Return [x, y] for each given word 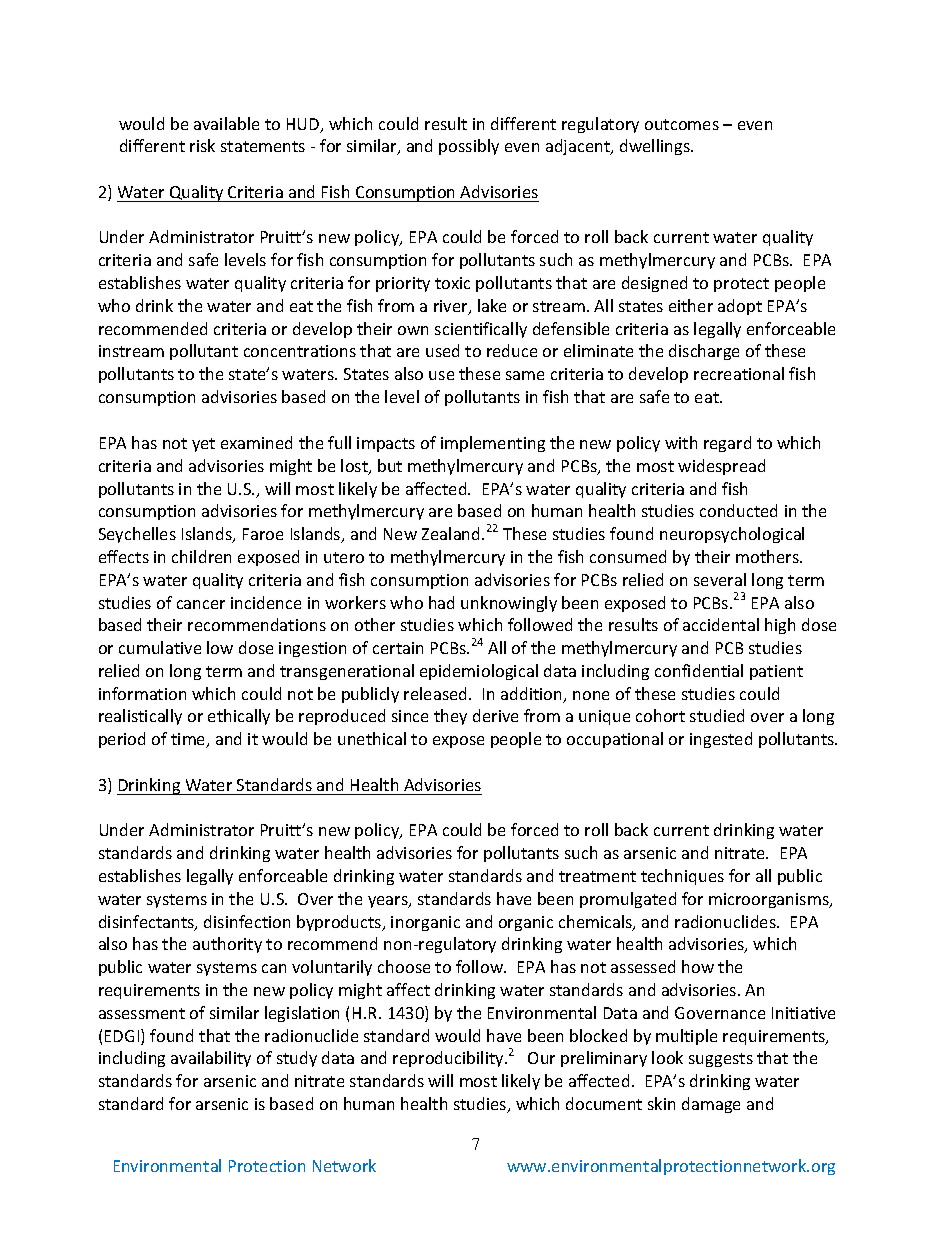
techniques [682, 877]
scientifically [481, 330]
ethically [239, 717]
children [201, 556]
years [389, 902]
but [390, 465]
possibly [469, 147]
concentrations [300, 351]
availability [211, 1059]
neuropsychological [732, 535]
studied [717, 715]
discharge [704, 352]
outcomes [682, 124]
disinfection [247, 921]
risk [202, 145]
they [450, 717]
